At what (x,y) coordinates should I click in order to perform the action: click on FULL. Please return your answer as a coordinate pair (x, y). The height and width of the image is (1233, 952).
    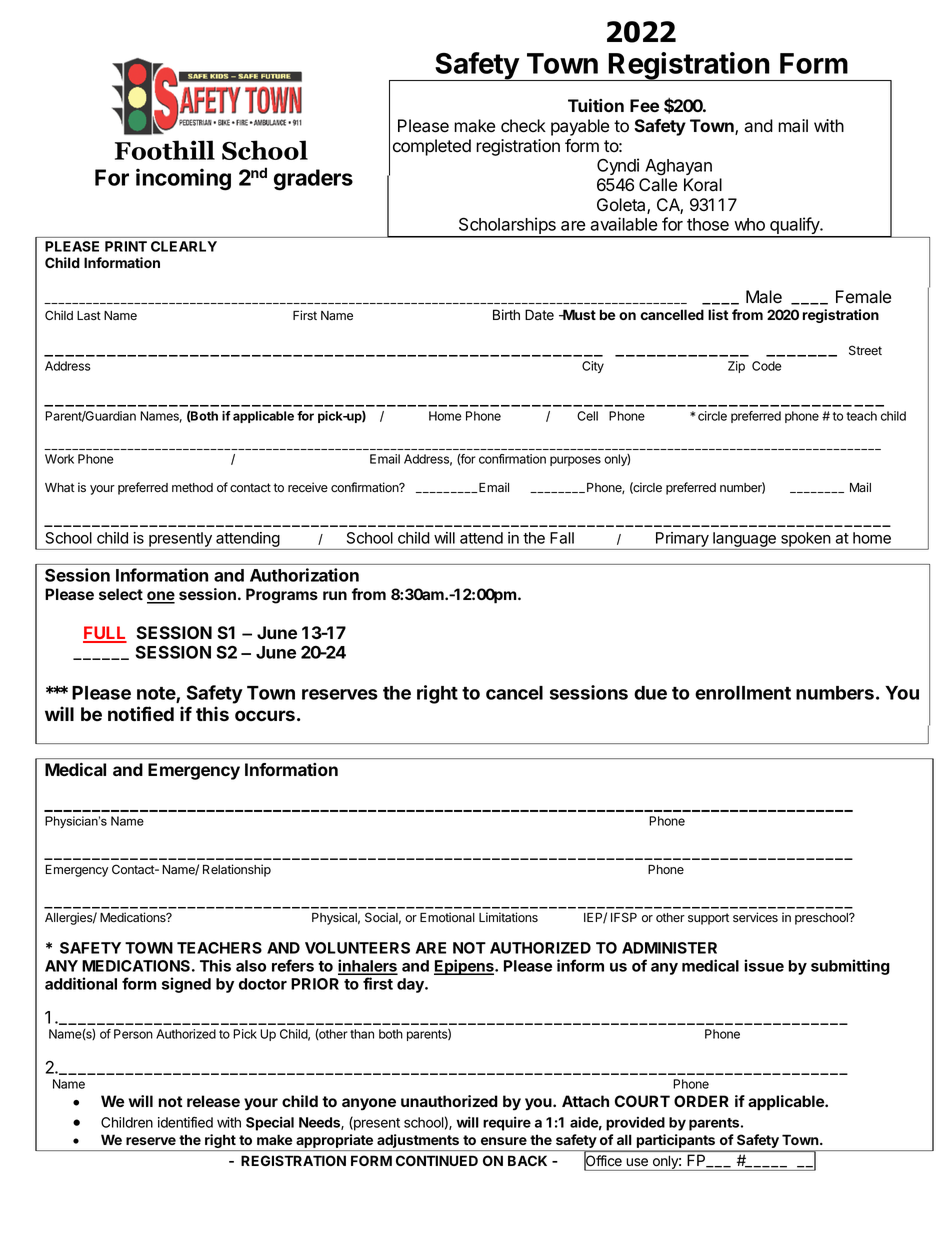
    Looking at the image, I should click on (105, 634).
